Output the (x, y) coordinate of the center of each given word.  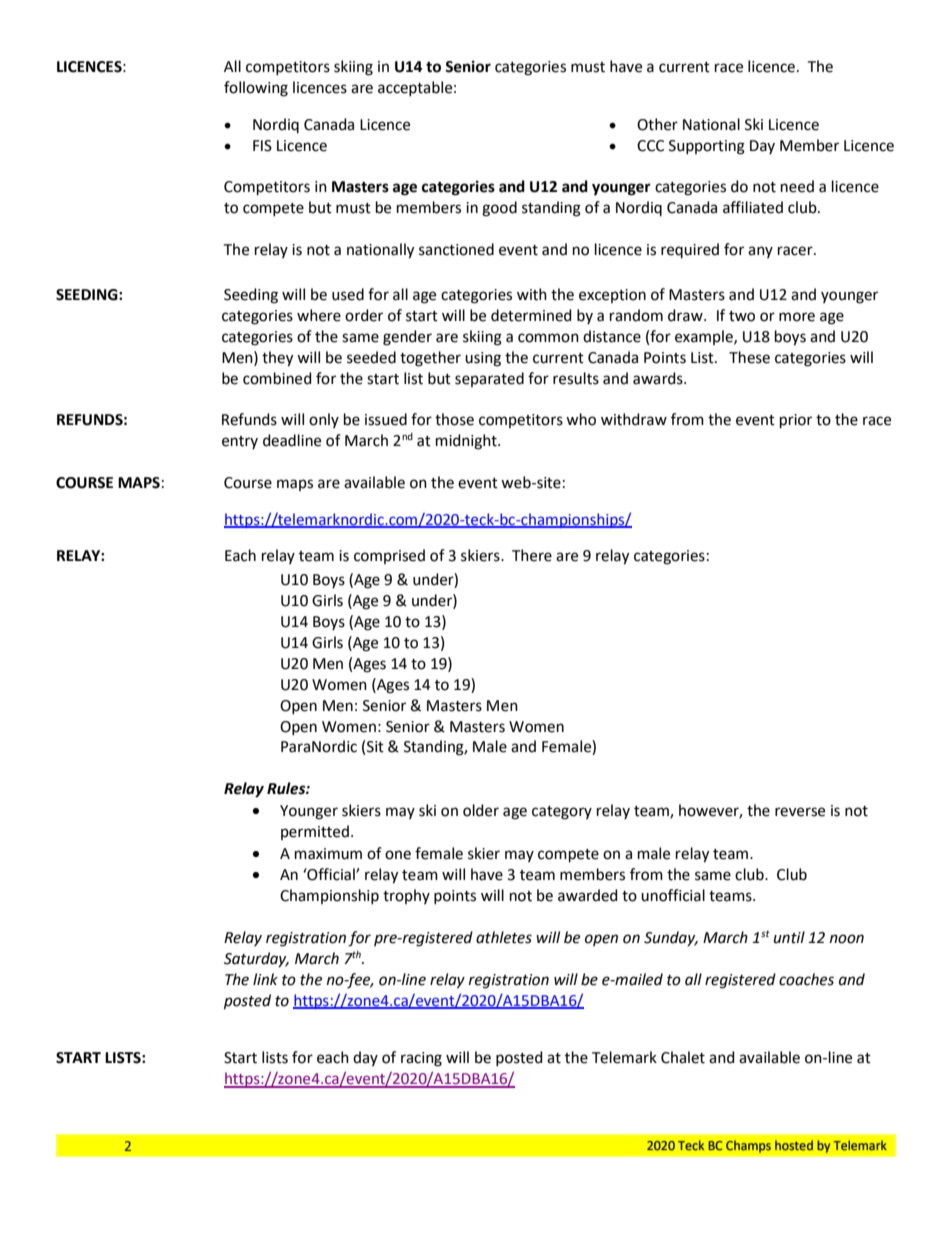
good (499, 209)
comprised (389, 556)
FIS (262, 146)
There (532, 555)
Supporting (707, 147)
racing (421, 1059)
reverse (800, 812)
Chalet (683, 1057)
